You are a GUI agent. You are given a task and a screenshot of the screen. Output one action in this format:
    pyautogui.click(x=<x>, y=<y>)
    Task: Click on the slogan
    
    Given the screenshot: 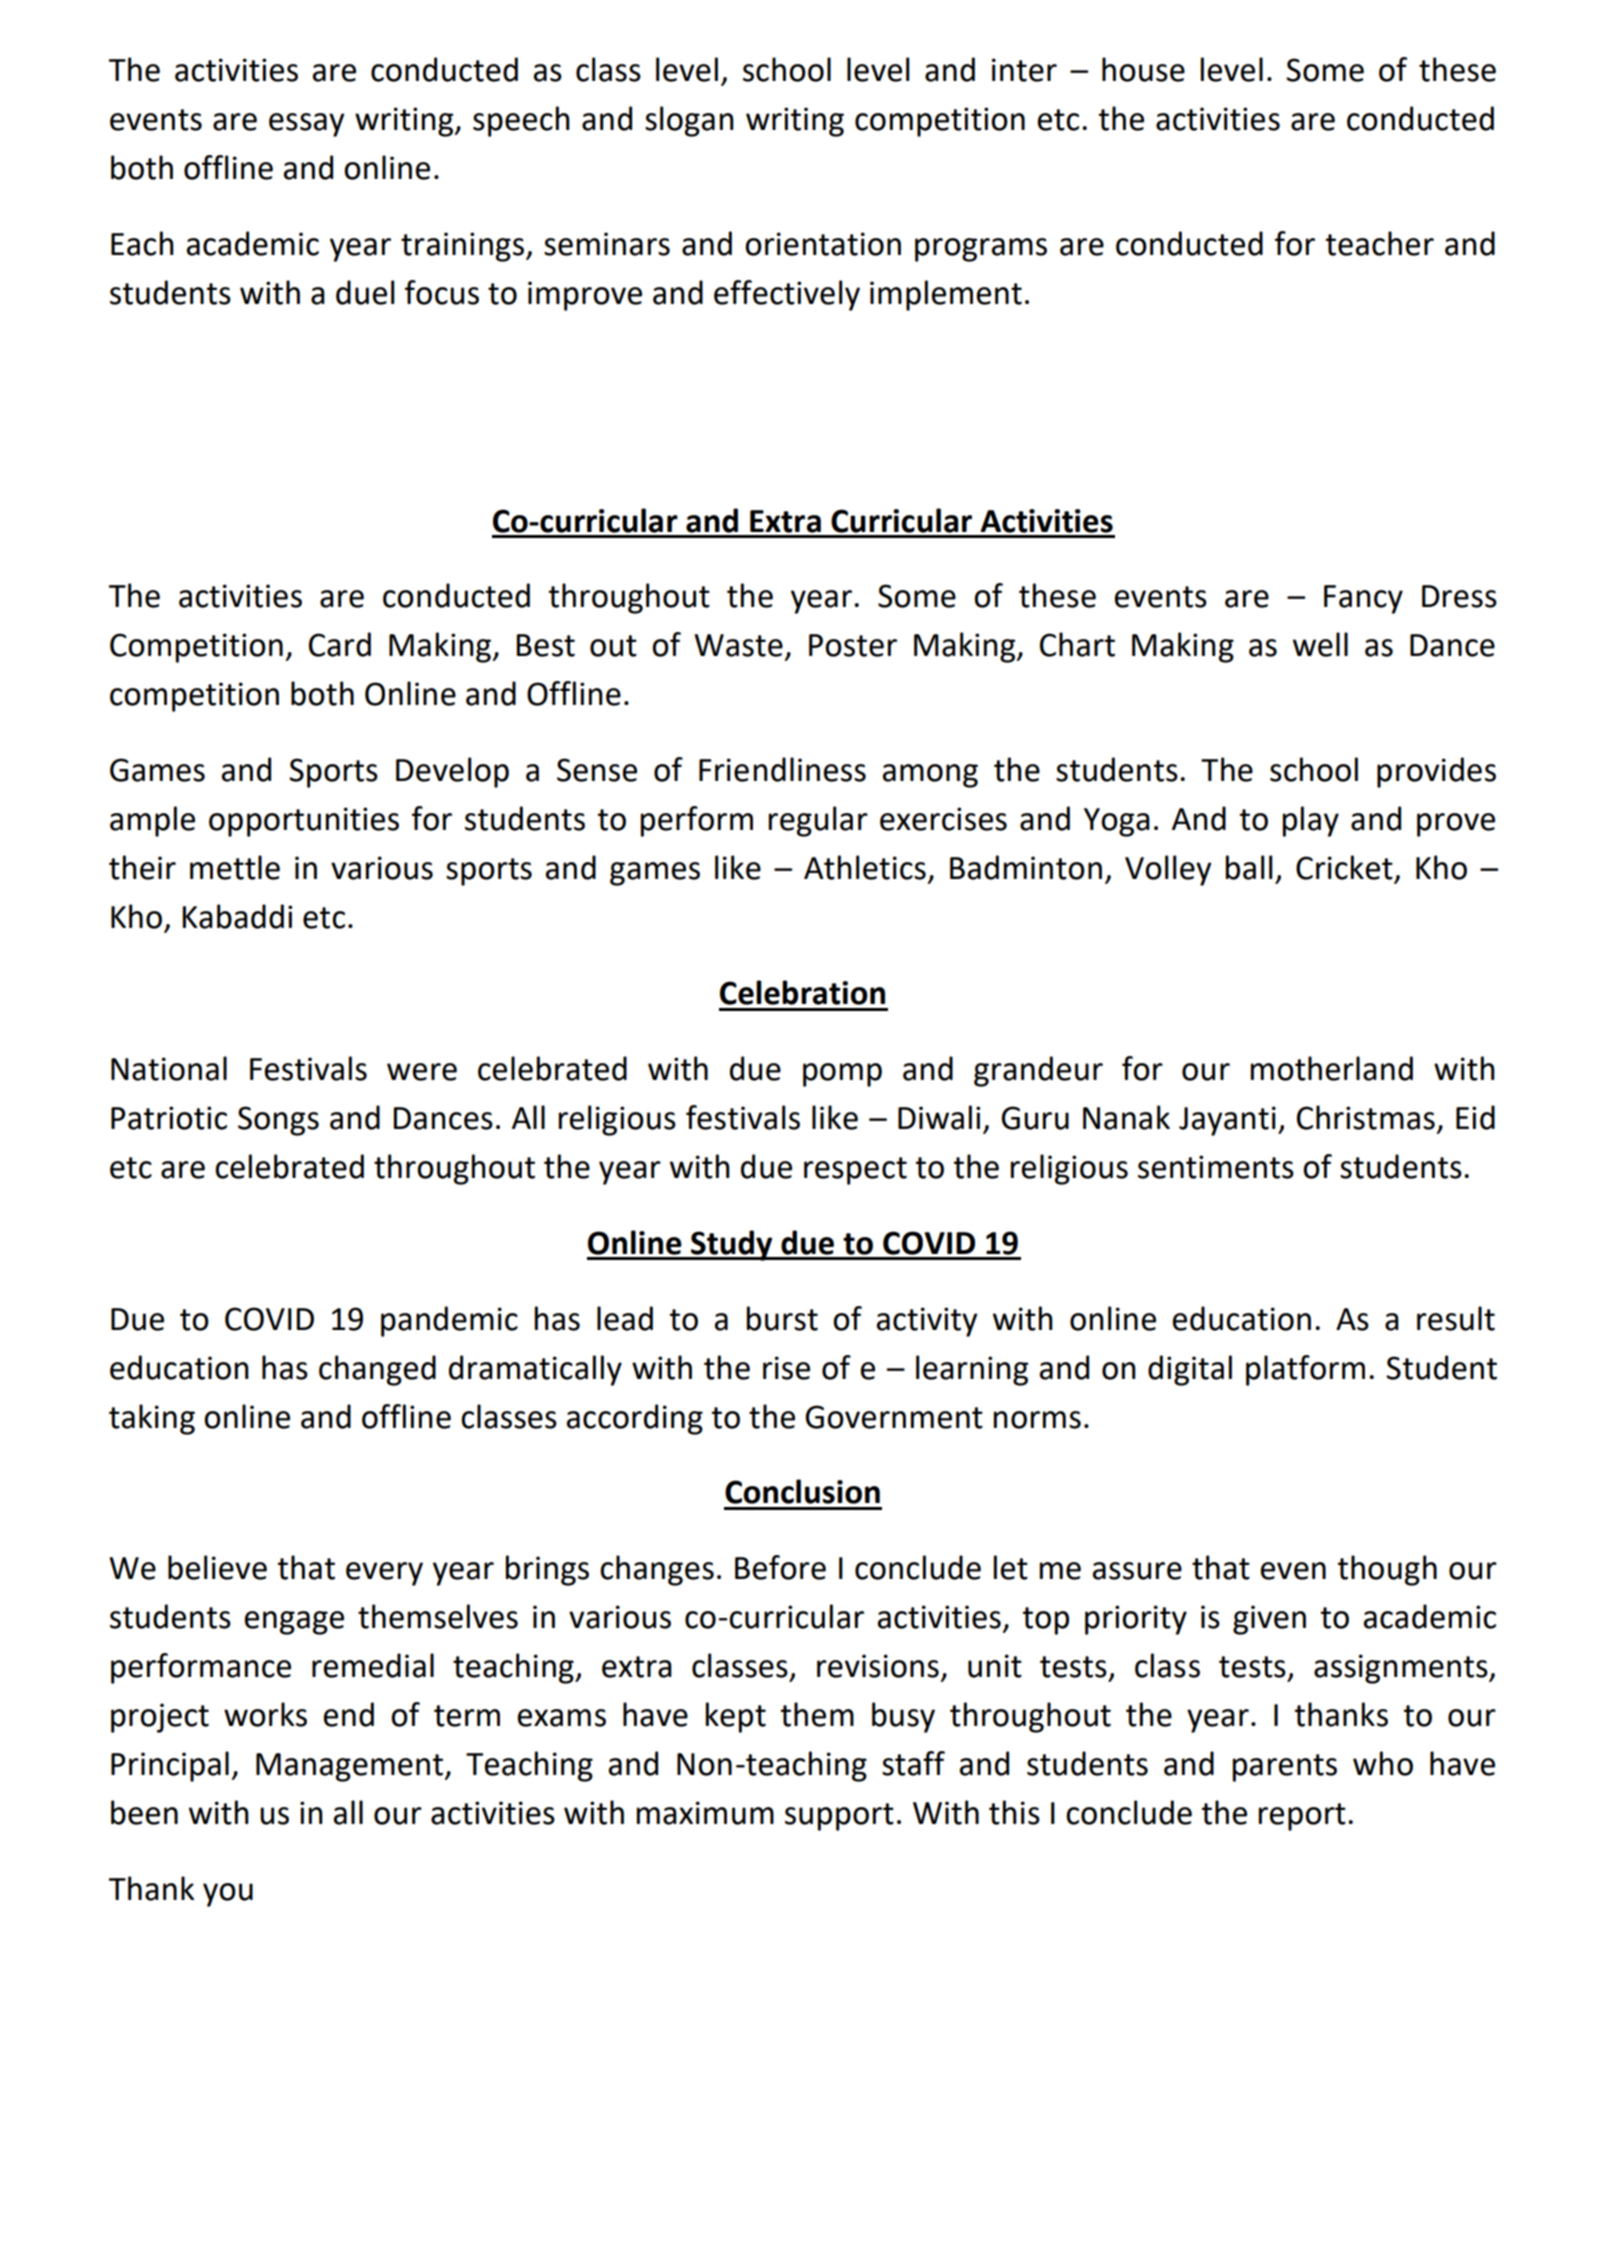 What is the action you would take?
    pyautogui.click(x=689, y=121)
